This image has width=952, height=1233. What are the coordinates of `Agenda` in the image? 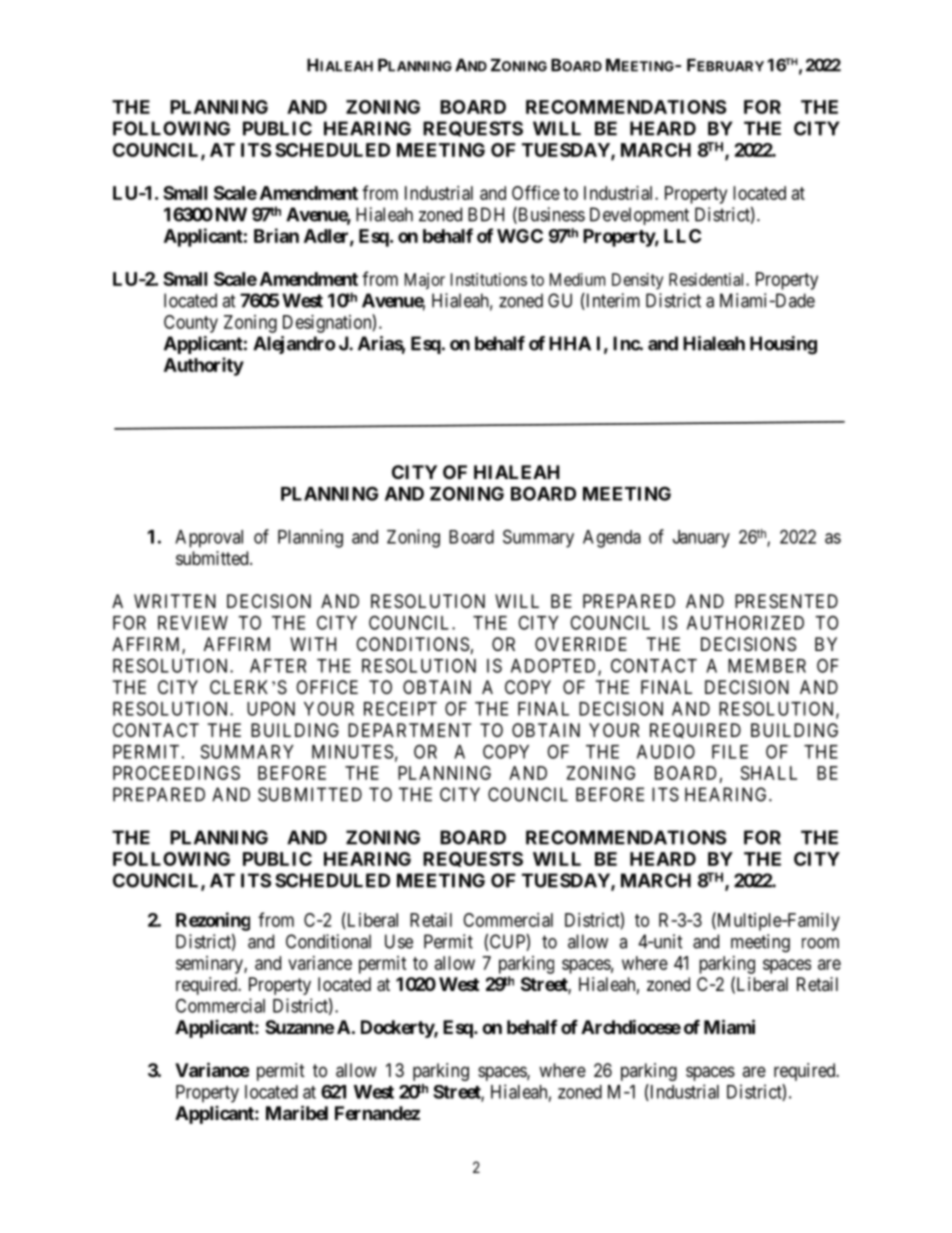 It's located at (612, 539).
